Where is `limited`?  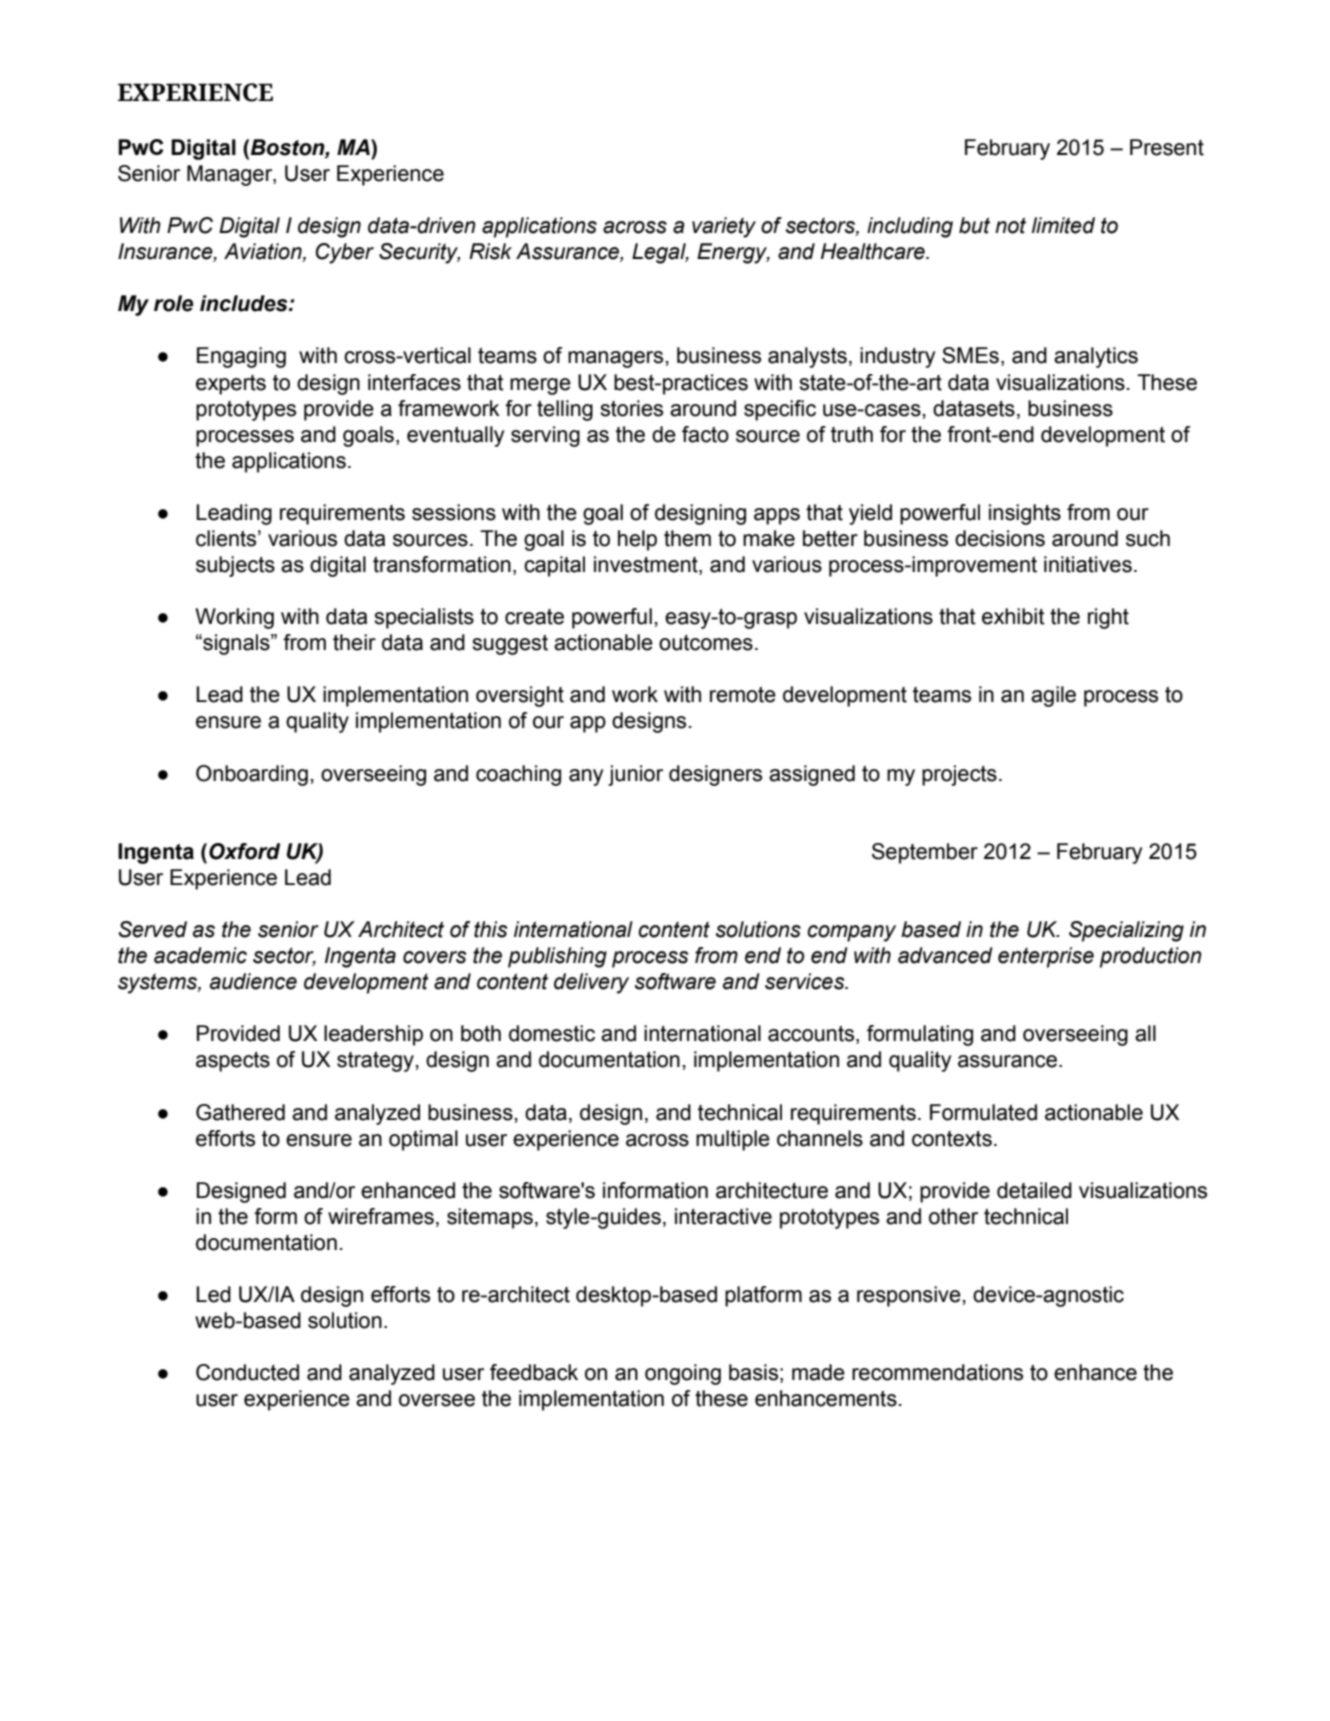 limited is located at coordinates (1063, 225).
